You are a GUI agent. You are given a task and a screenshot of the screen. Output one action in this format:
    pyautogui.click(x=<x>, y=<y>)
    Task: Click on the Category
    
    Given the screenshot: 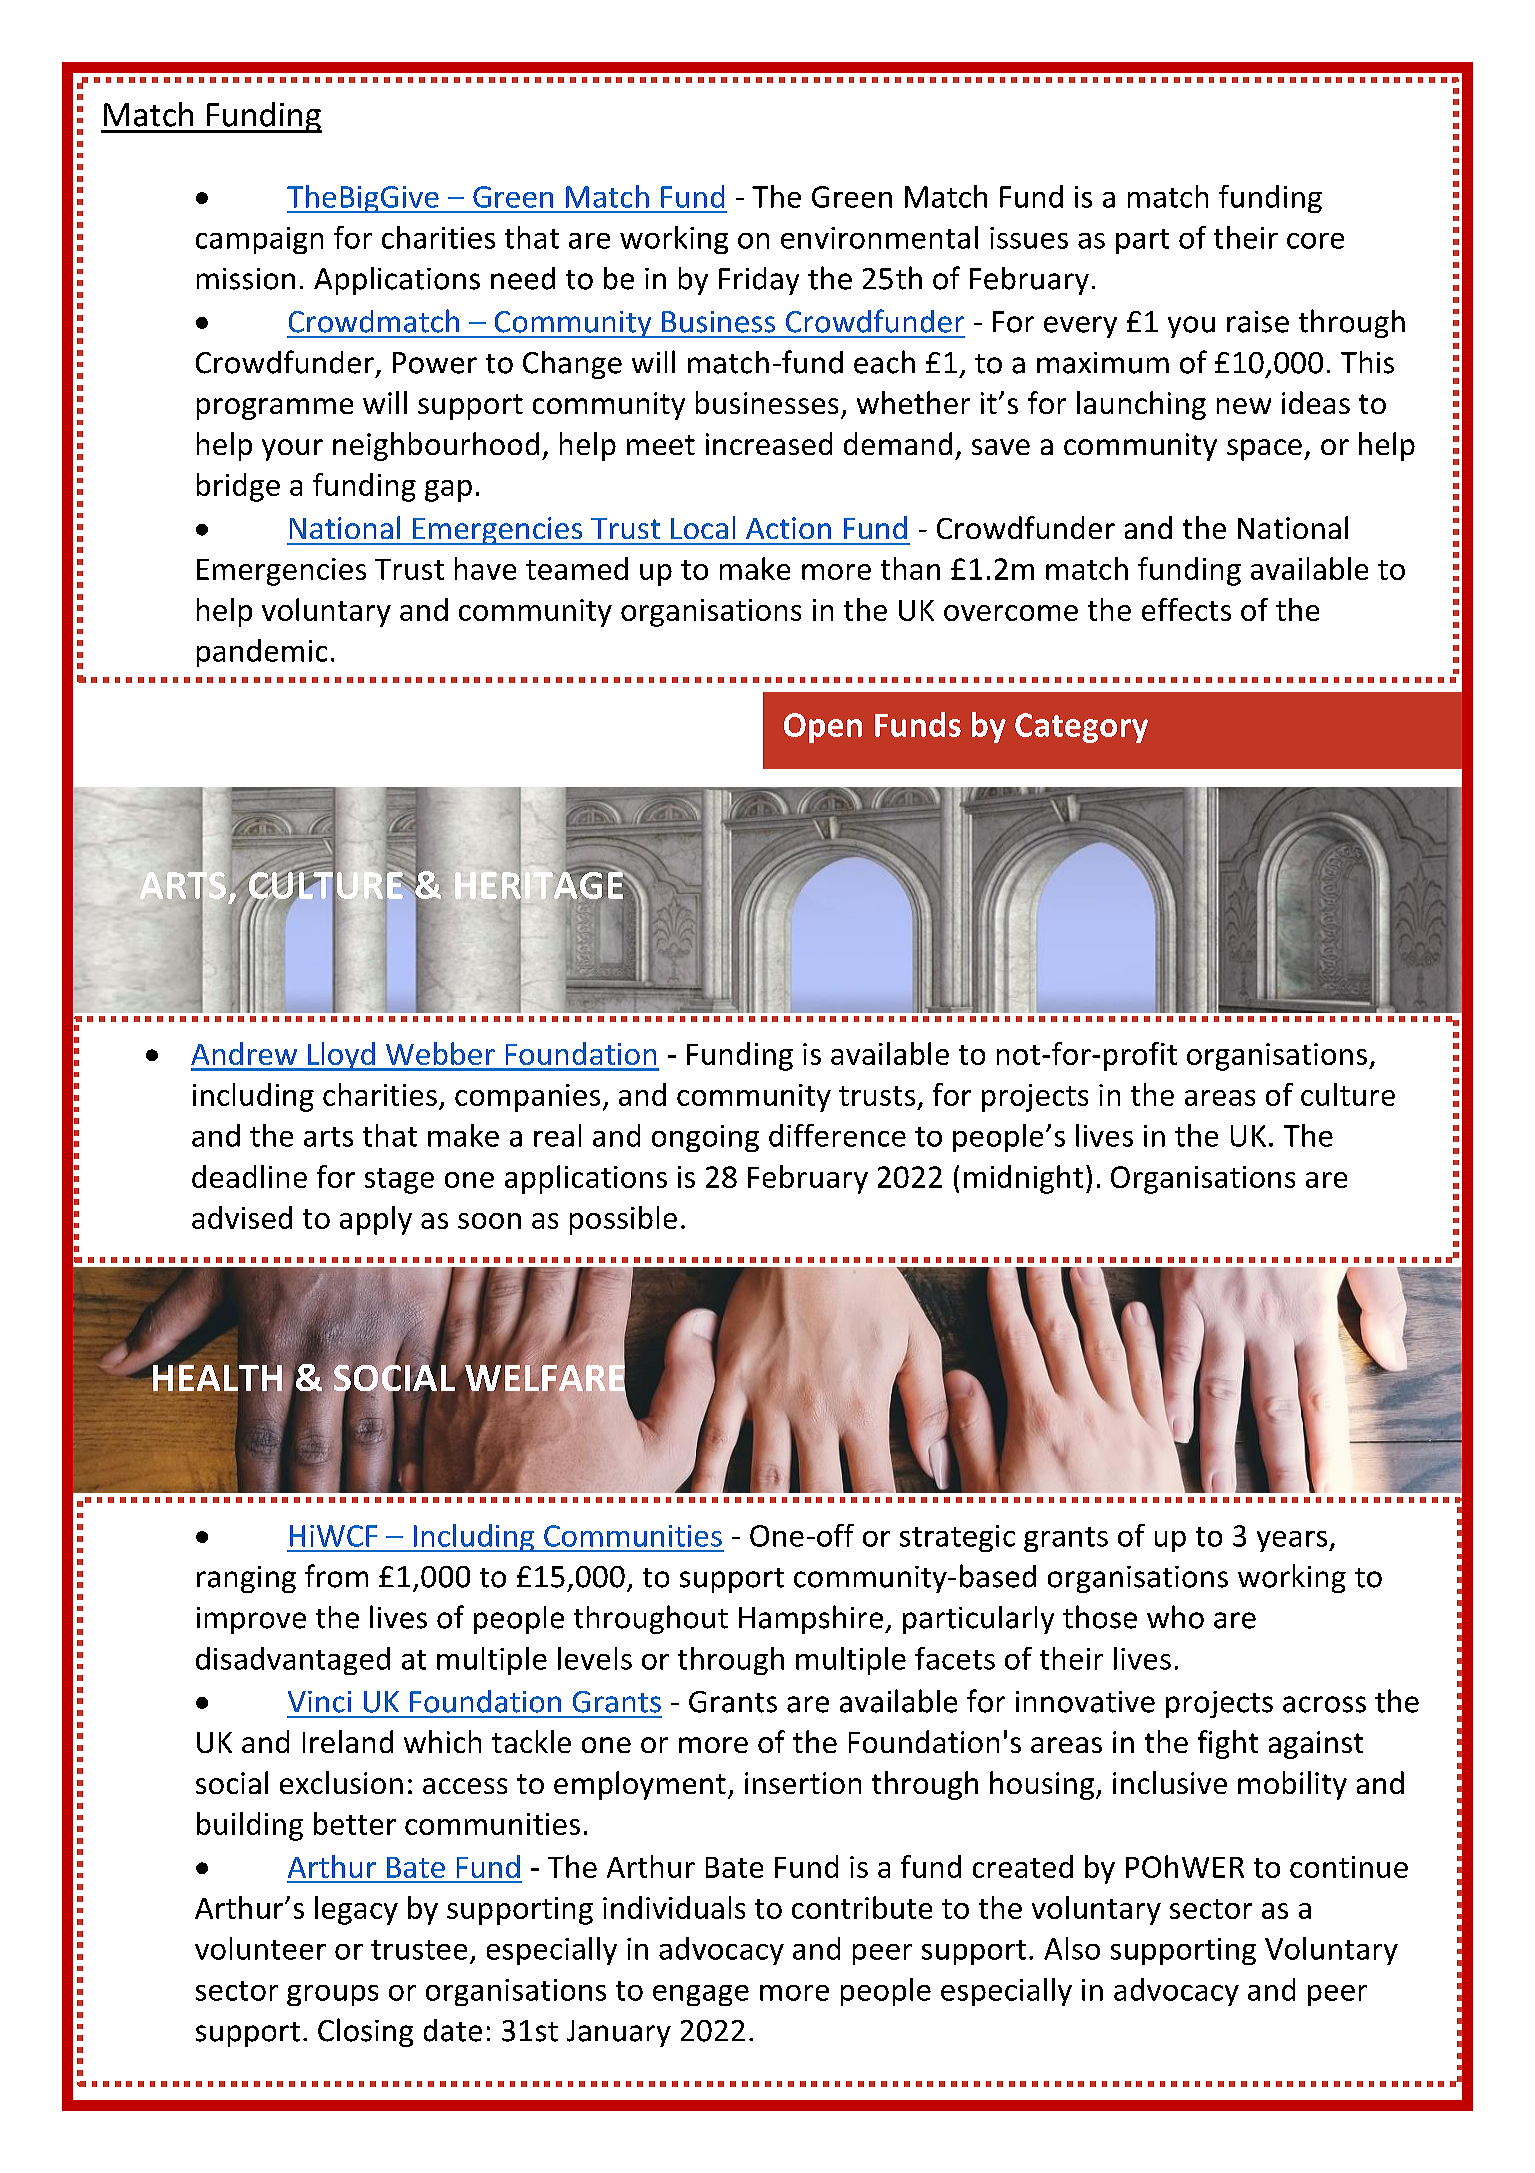 What is the action you would take?
    pyautogui.click(x=1081, y=728)
